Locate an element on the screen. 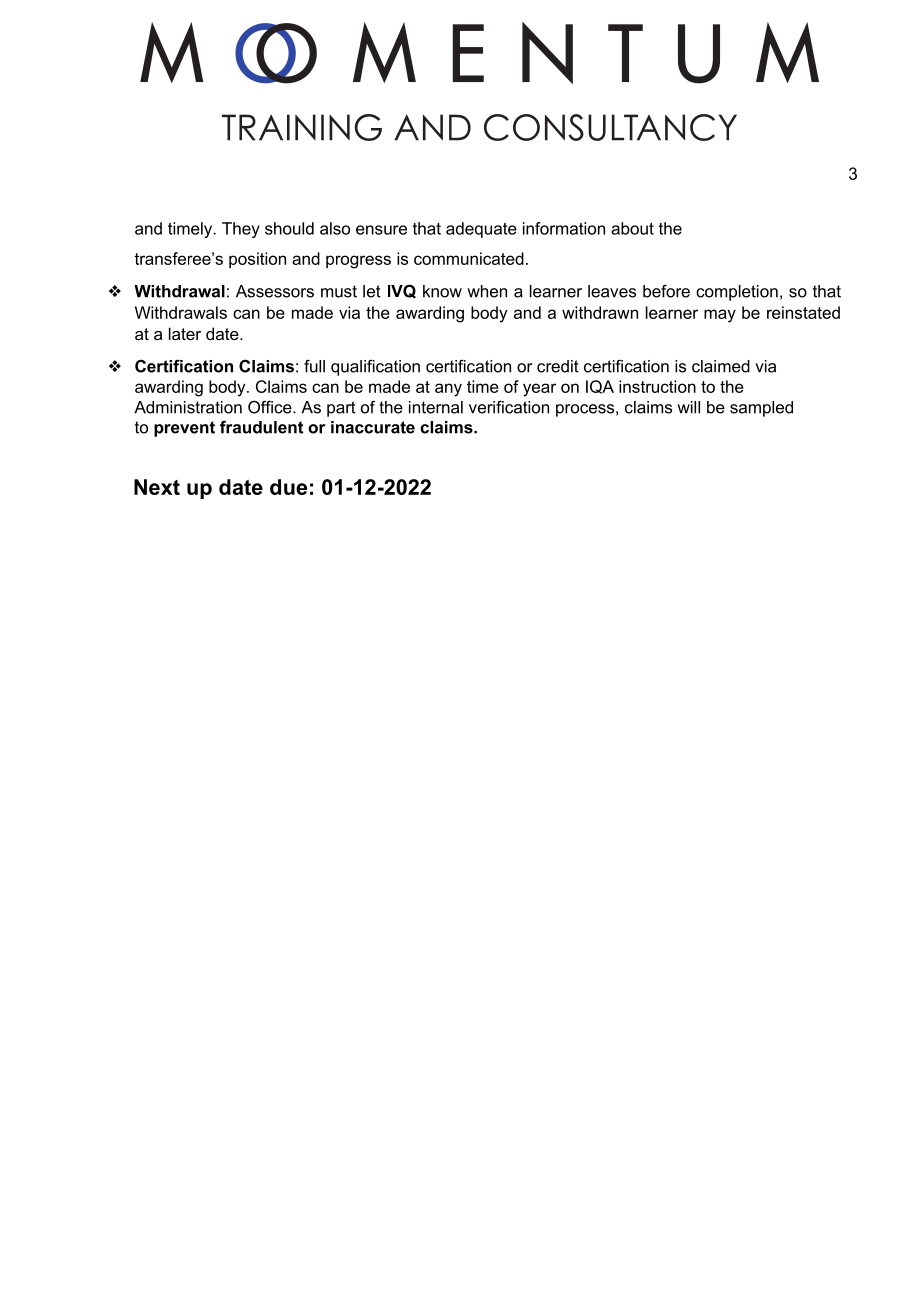 This screenshot has height=1308, width=924. sampled is located at coordinates (761, 409).
